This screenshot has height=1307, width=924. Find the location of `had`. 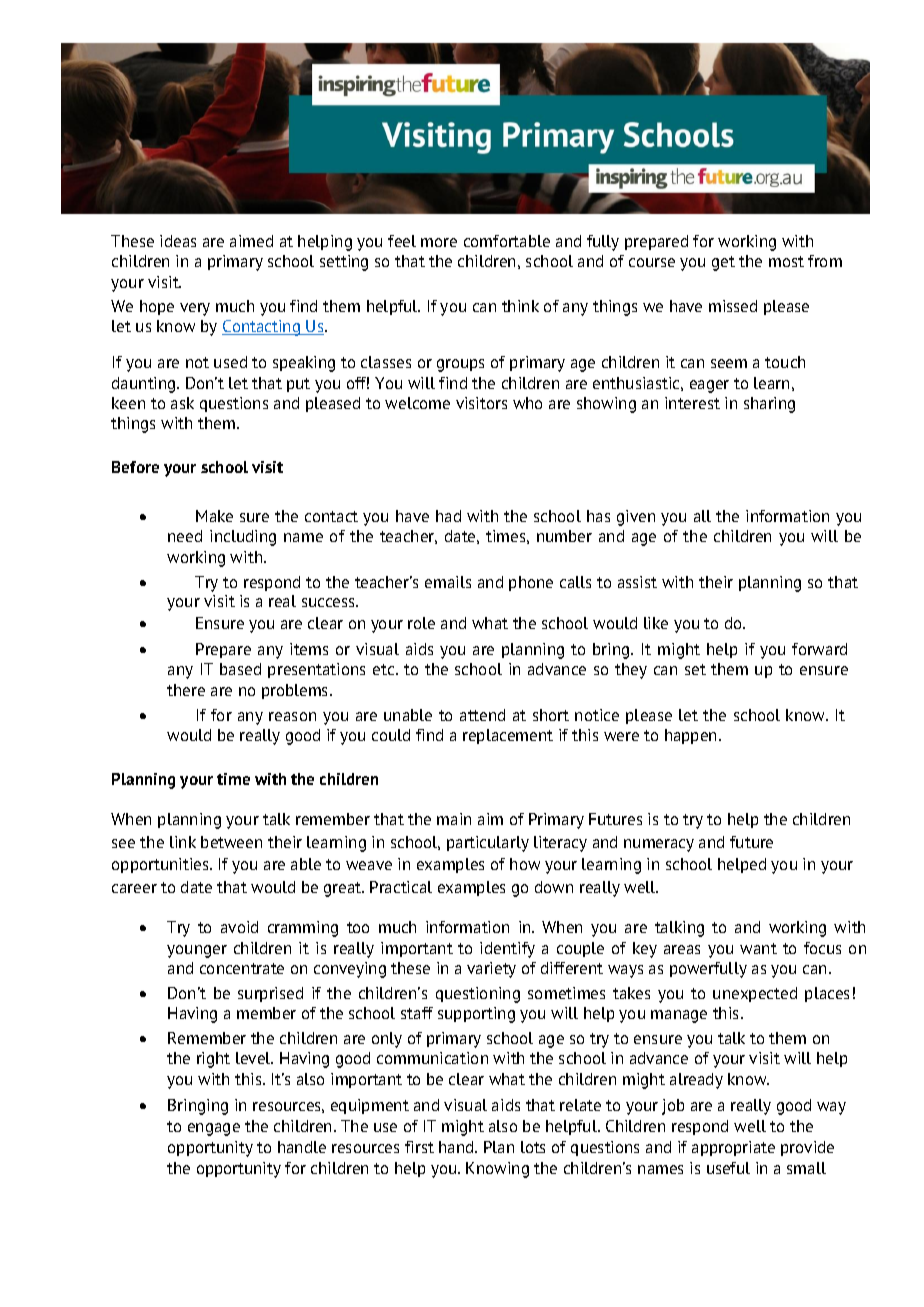

had is located at coordinates (448, 516).
